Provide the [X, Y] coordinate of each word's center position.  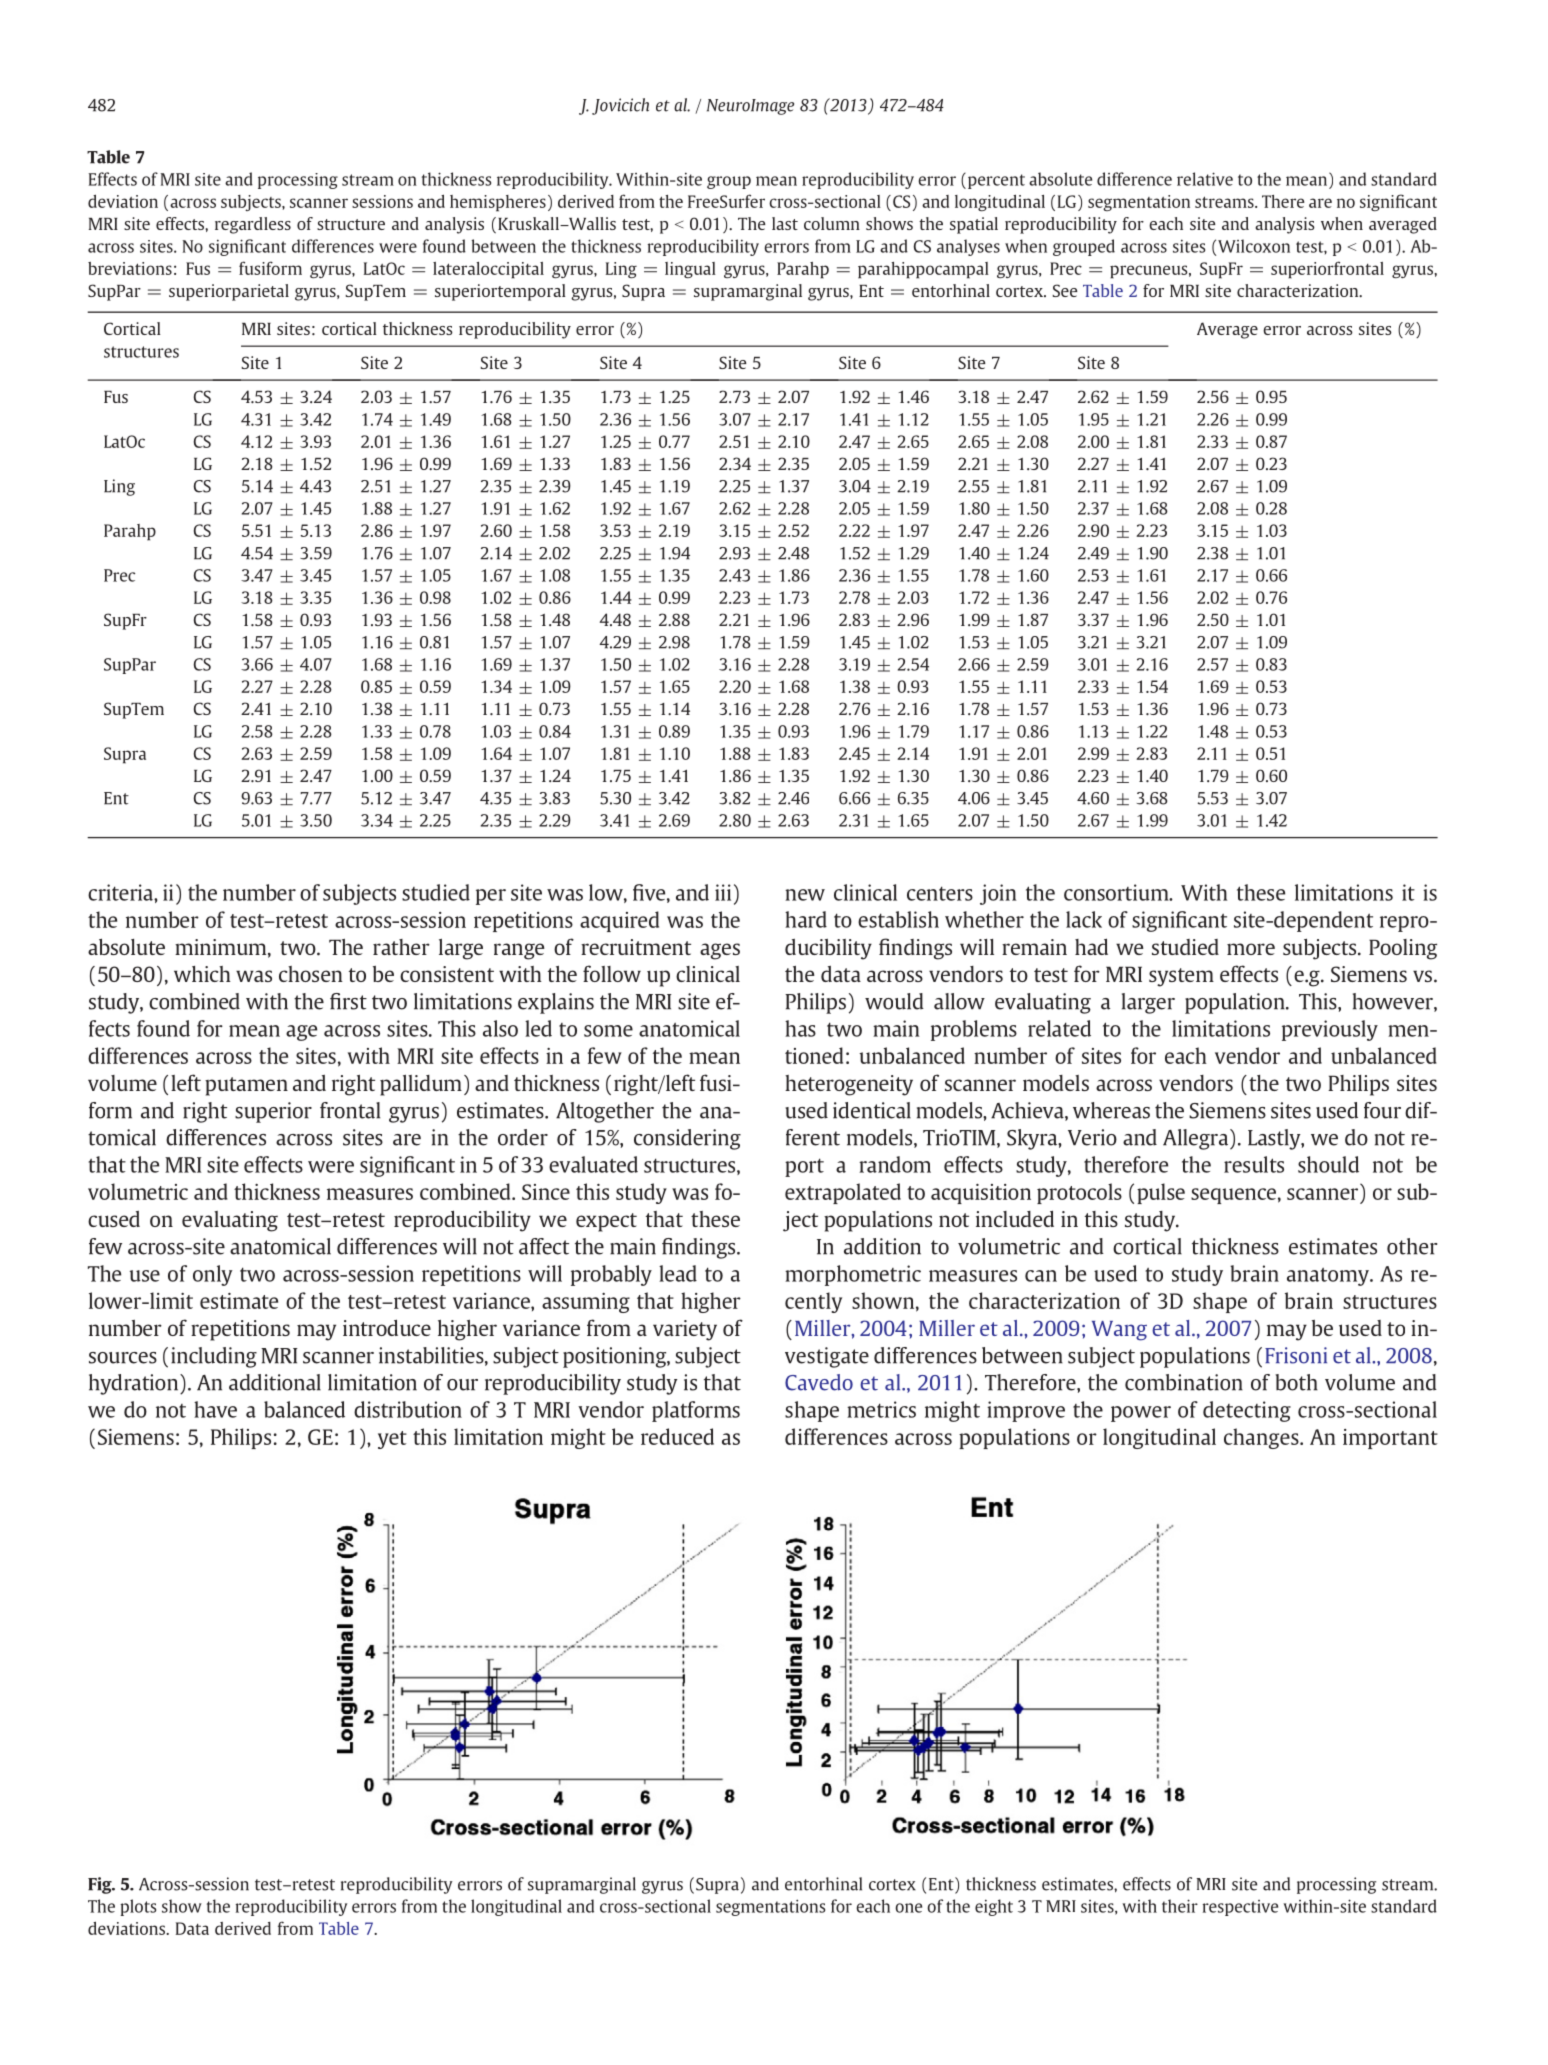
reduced [677, 1436]
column [832, 223]
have [215, 1409]
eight [994, 1907]
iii [723, 892]
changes [1262, 1438]
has [800, 1028]
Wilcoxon [1254, 246]
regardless [253, 225]
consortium [1117, 892]
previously [1330, 1030]
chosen [311, 974]
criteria [121, 892]
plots [138, 1907]
